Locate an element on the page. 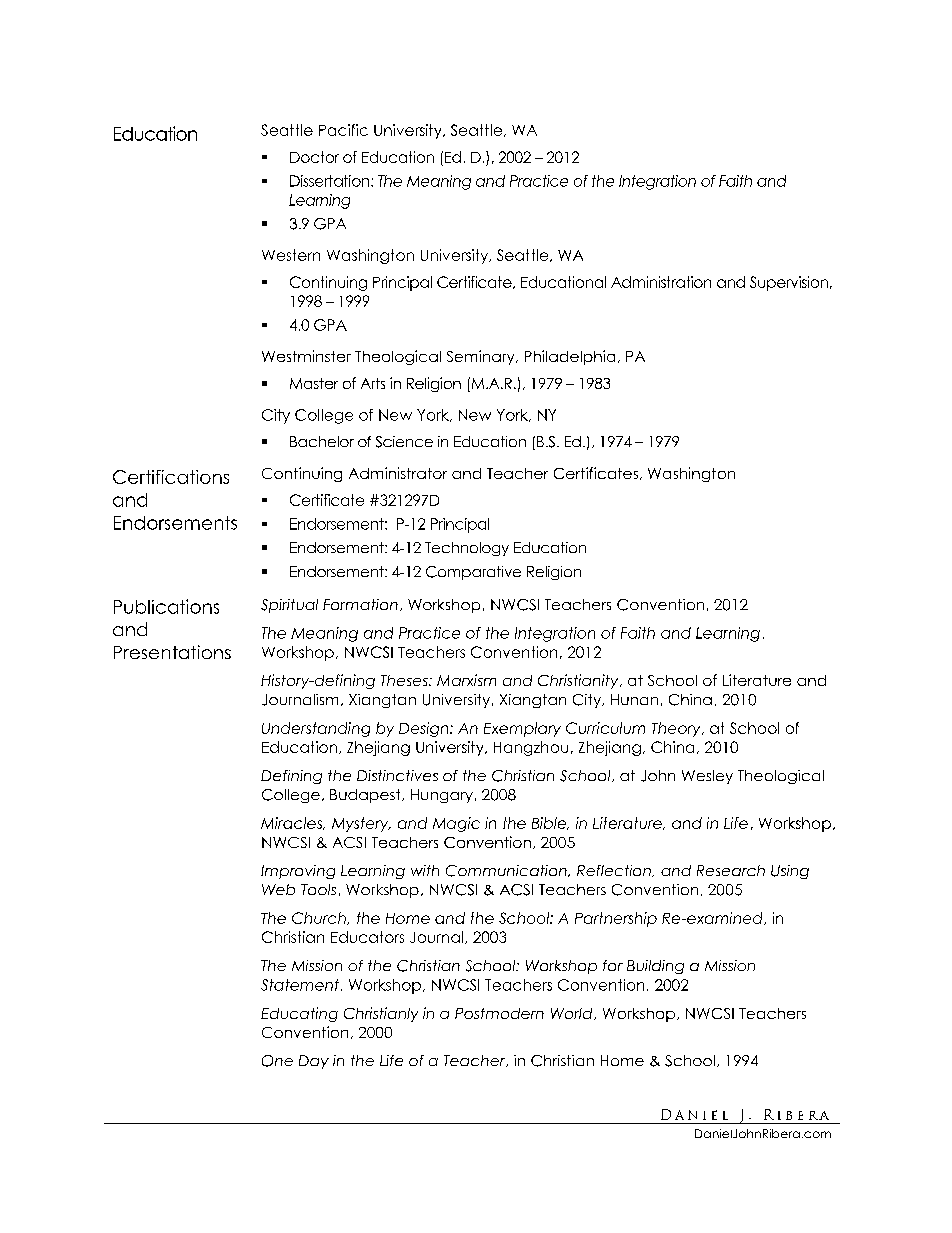  Postmodern is located at coordinates (499, 1013).
